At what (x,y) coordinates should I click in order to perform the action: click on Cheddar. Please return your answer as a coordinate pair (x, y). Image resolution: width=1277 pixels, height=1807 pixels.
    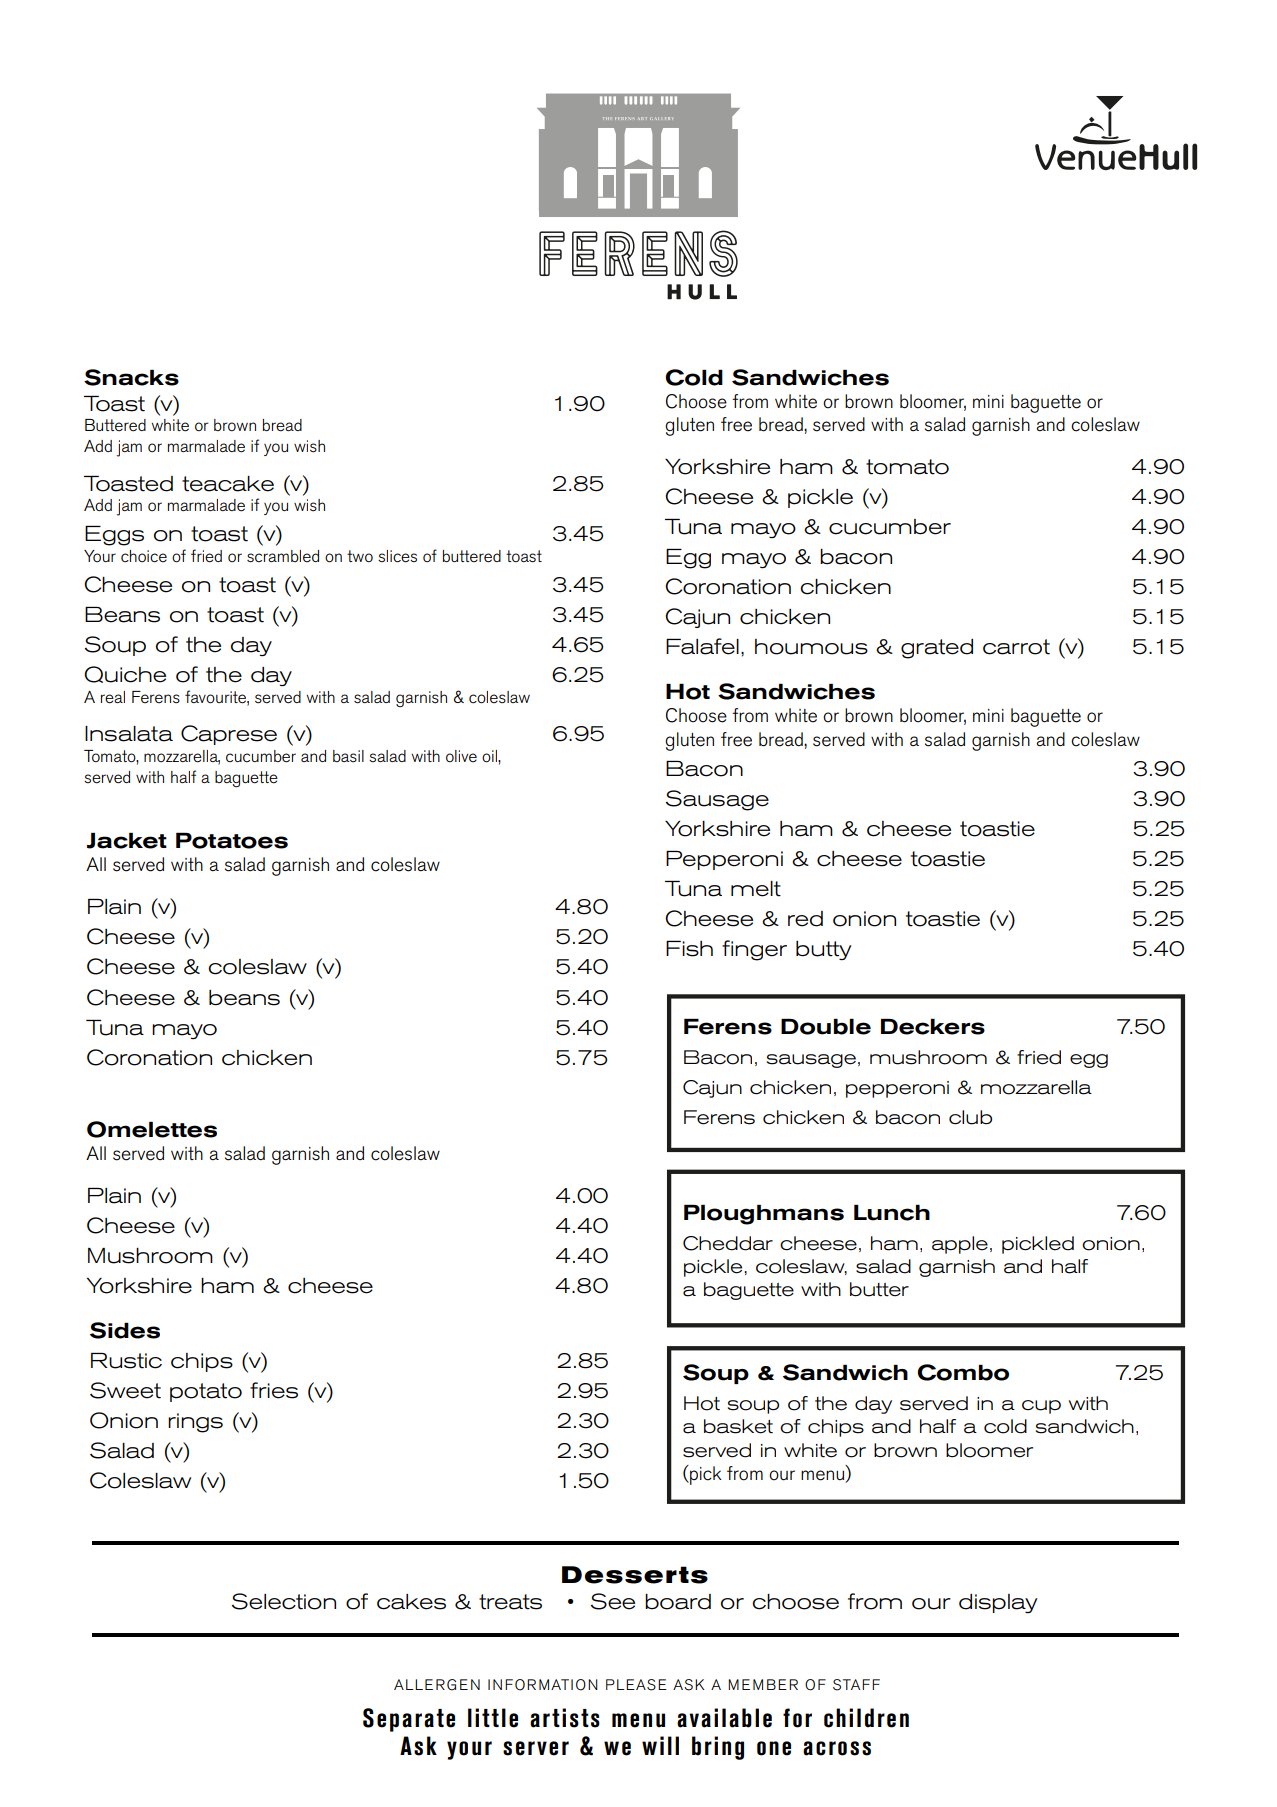
    Looking at the image, I should click on (728, 1243).
